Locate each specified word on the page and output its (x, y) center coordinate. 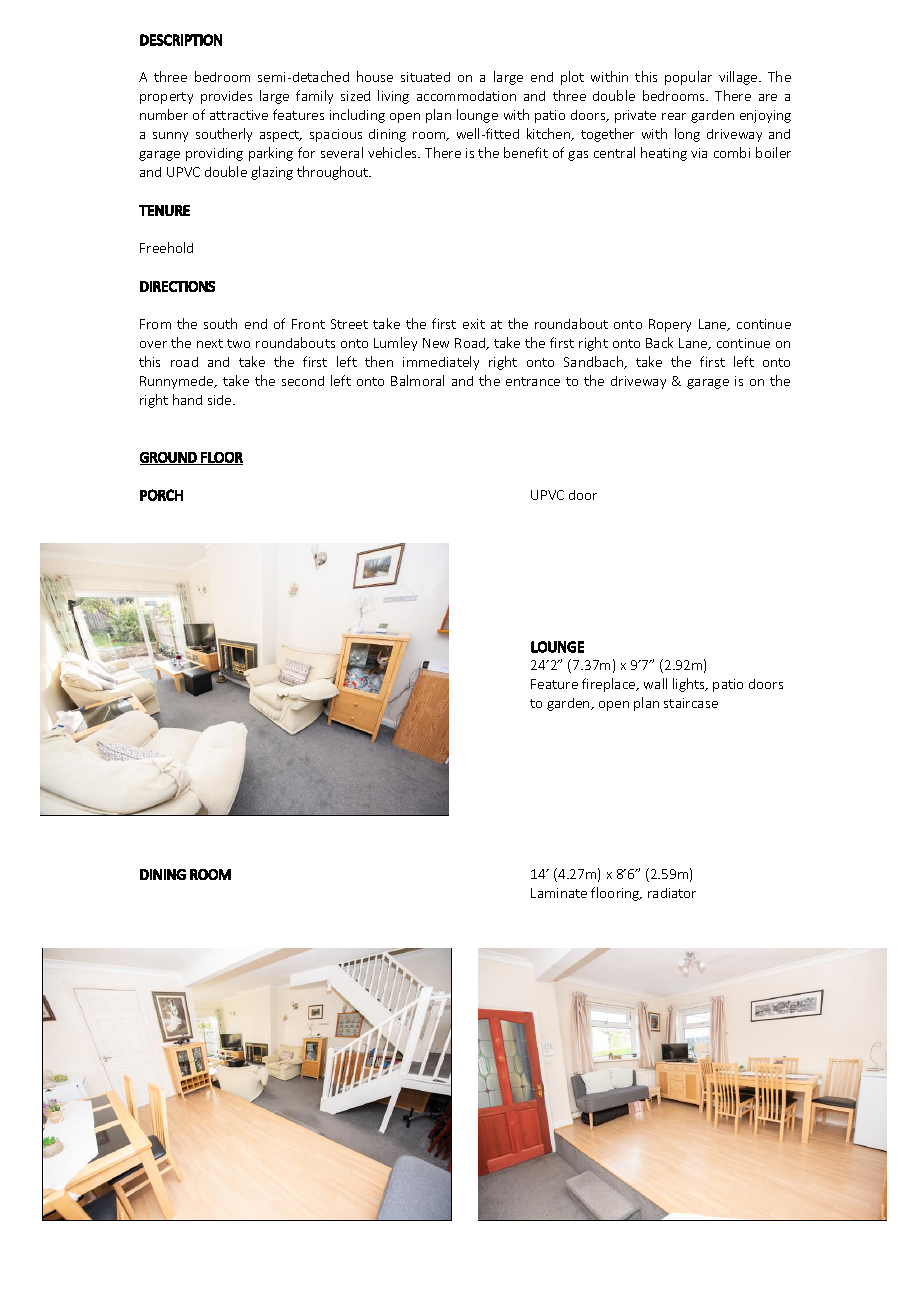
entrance (533, 381)
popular (688, 78)
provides (226, 97)
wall (655, 683)
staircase (691, 703)
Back (659, 342)
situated (425, 77)
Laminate (559, 893)
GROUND (169, 458)
